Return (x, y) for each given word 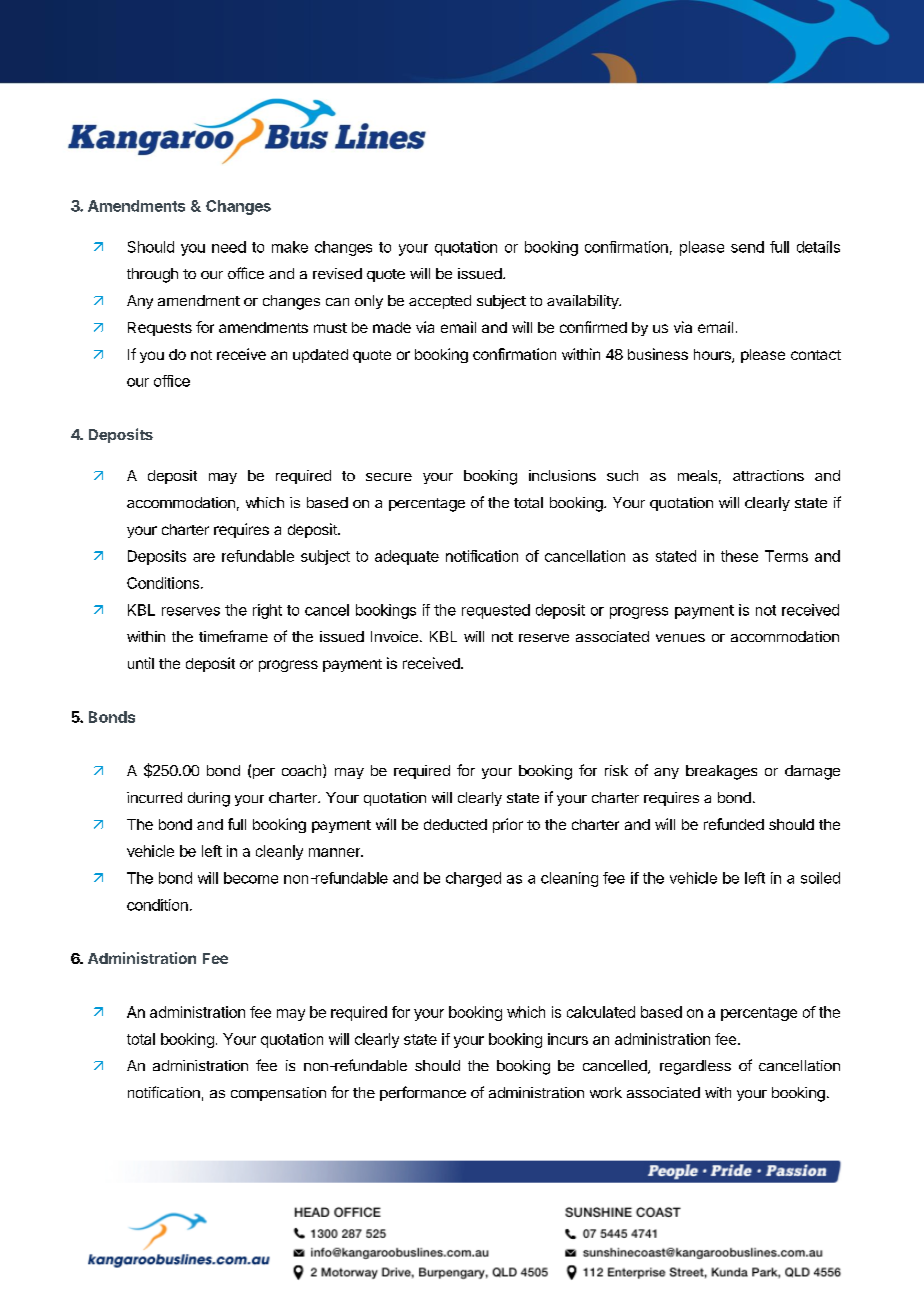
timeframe (233, 636)
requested (496, 611)
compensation (278, 1094)
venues (680, 638)
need (229, 247)
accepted (440, 302)
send (747, 247)
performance (423, 1093)
